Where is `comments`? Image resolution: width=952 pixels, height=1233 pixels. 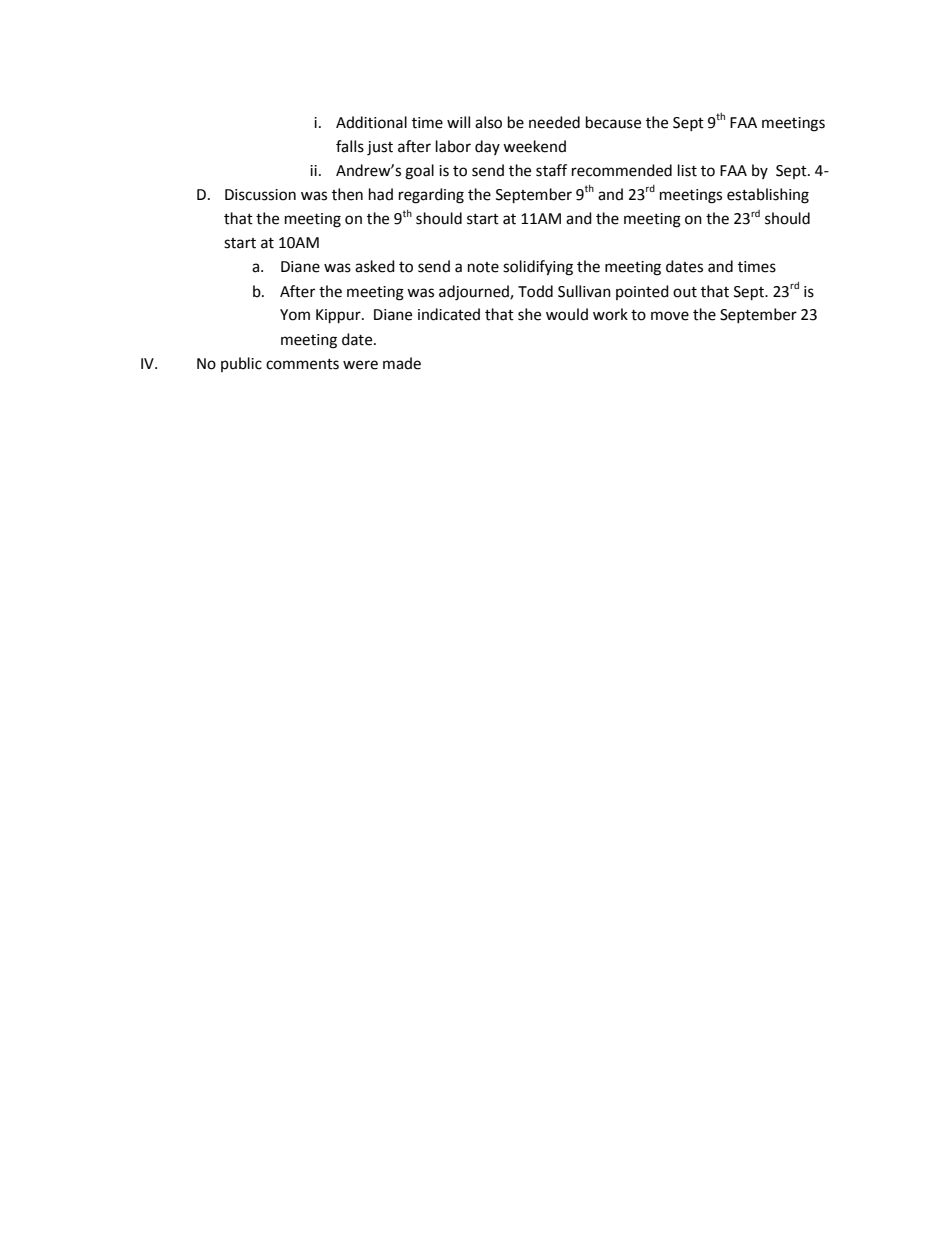 comments is located at coordinates (302, 364).
